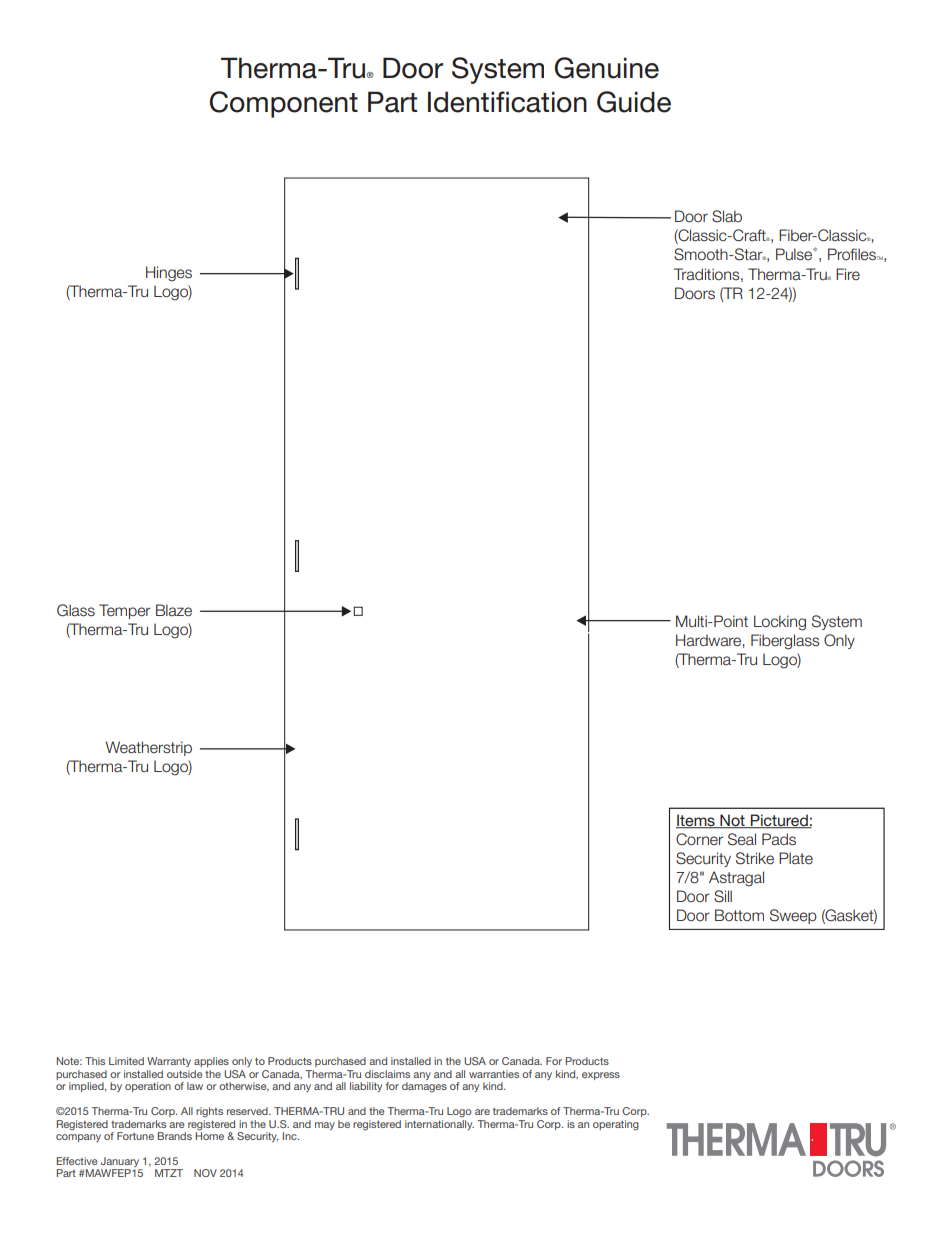 The image size is (952, 1233). What do you see at coordinates (607, 68) in the screenshot?
I see `Genuine` at bounding box center [607, 68].
